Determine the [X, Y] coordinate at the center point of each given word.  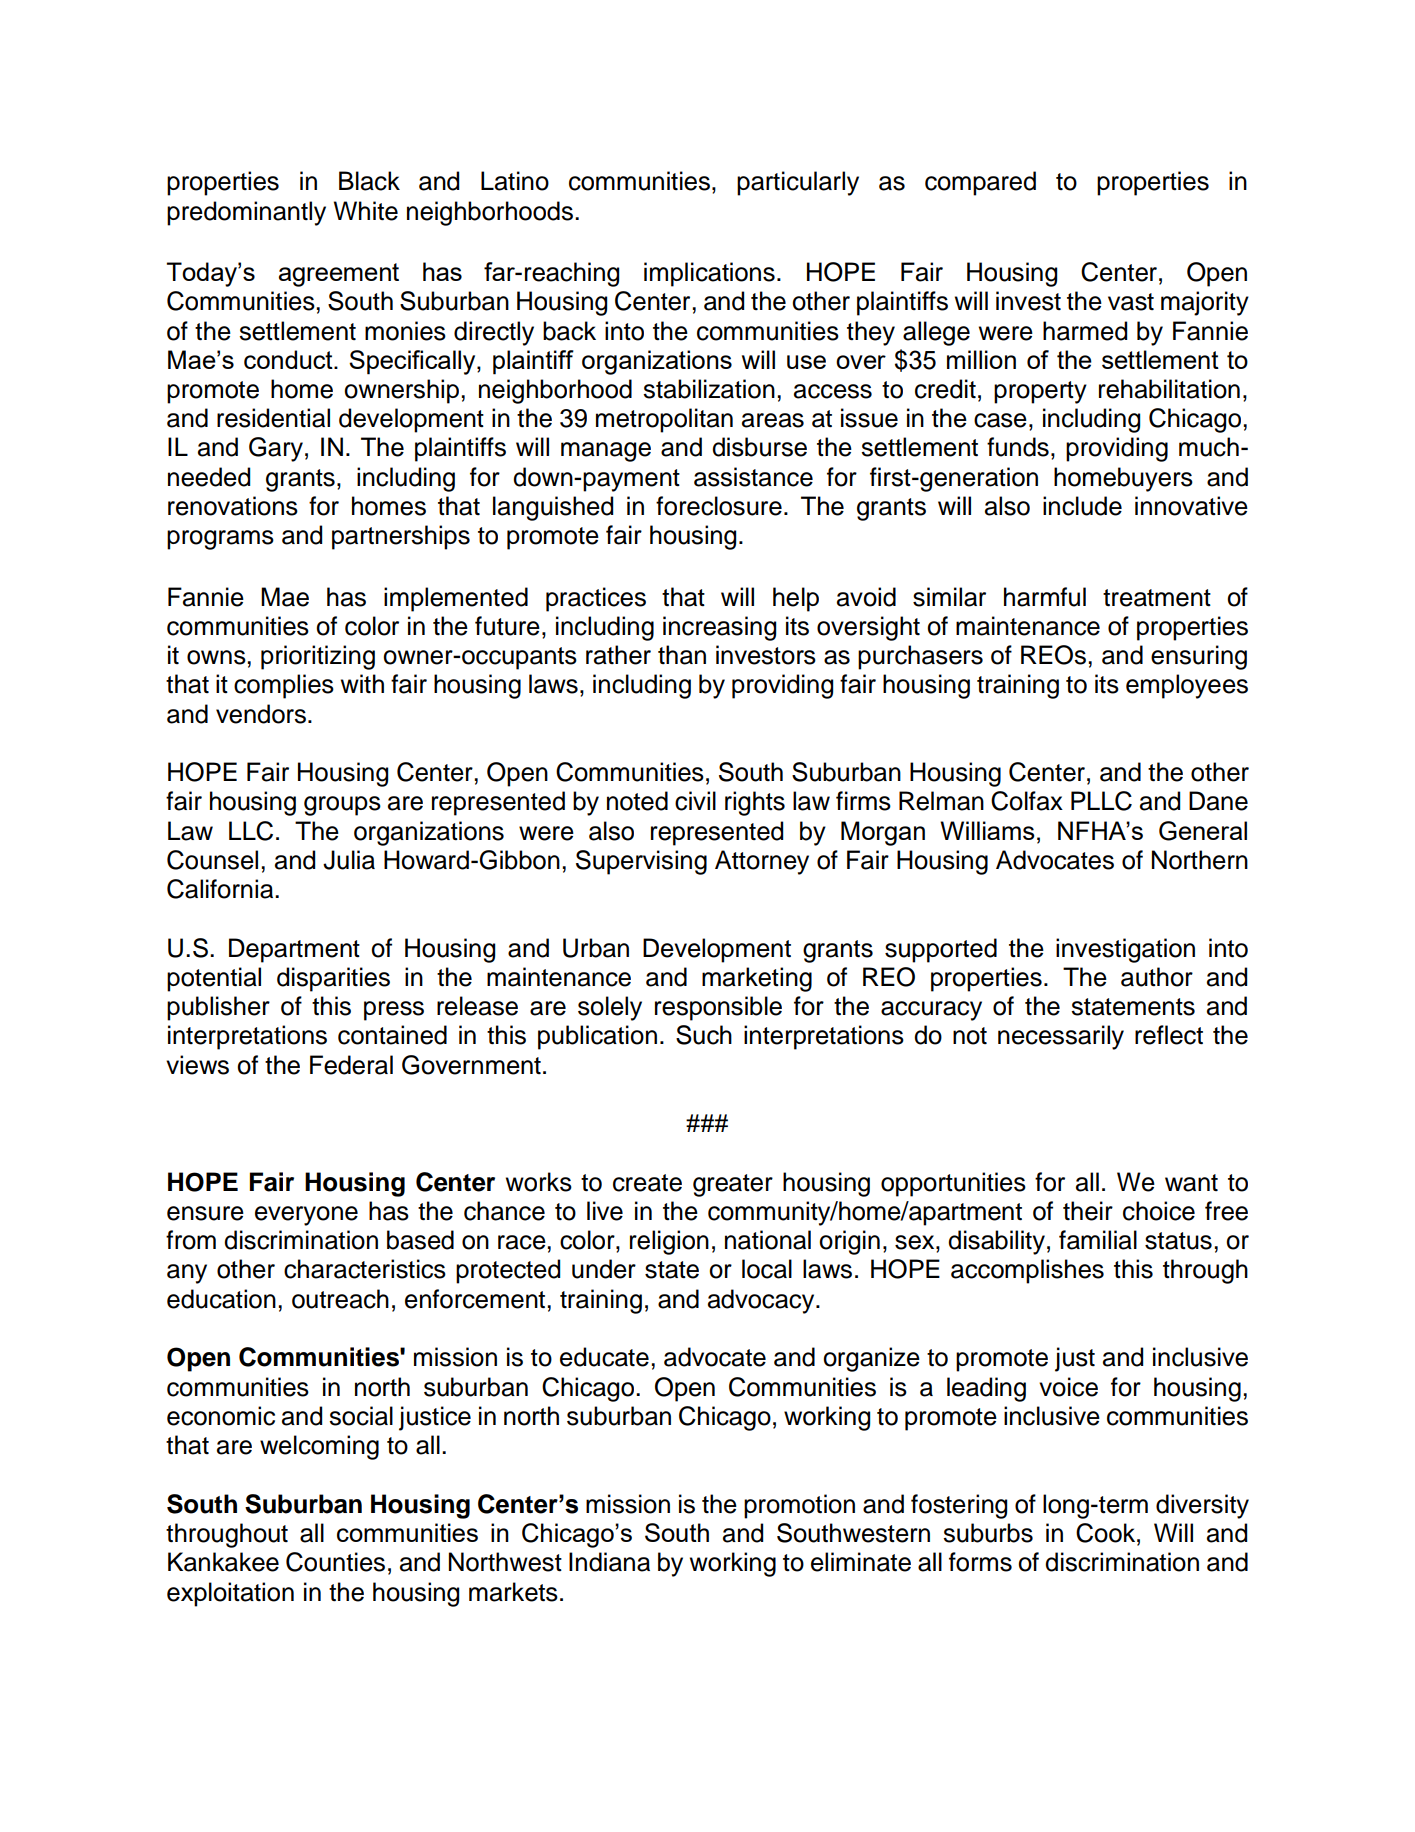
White [366, 211]
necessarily [1061, 1037]
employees [1187, 686]
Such [704, 1035]
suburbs [988, 1533]
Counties [335, 1562]
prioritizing [318, 657]
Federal [351, 1065]
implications [709, 274]
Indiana [609, 1562]
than [682, 655]
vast [1131, 302]
